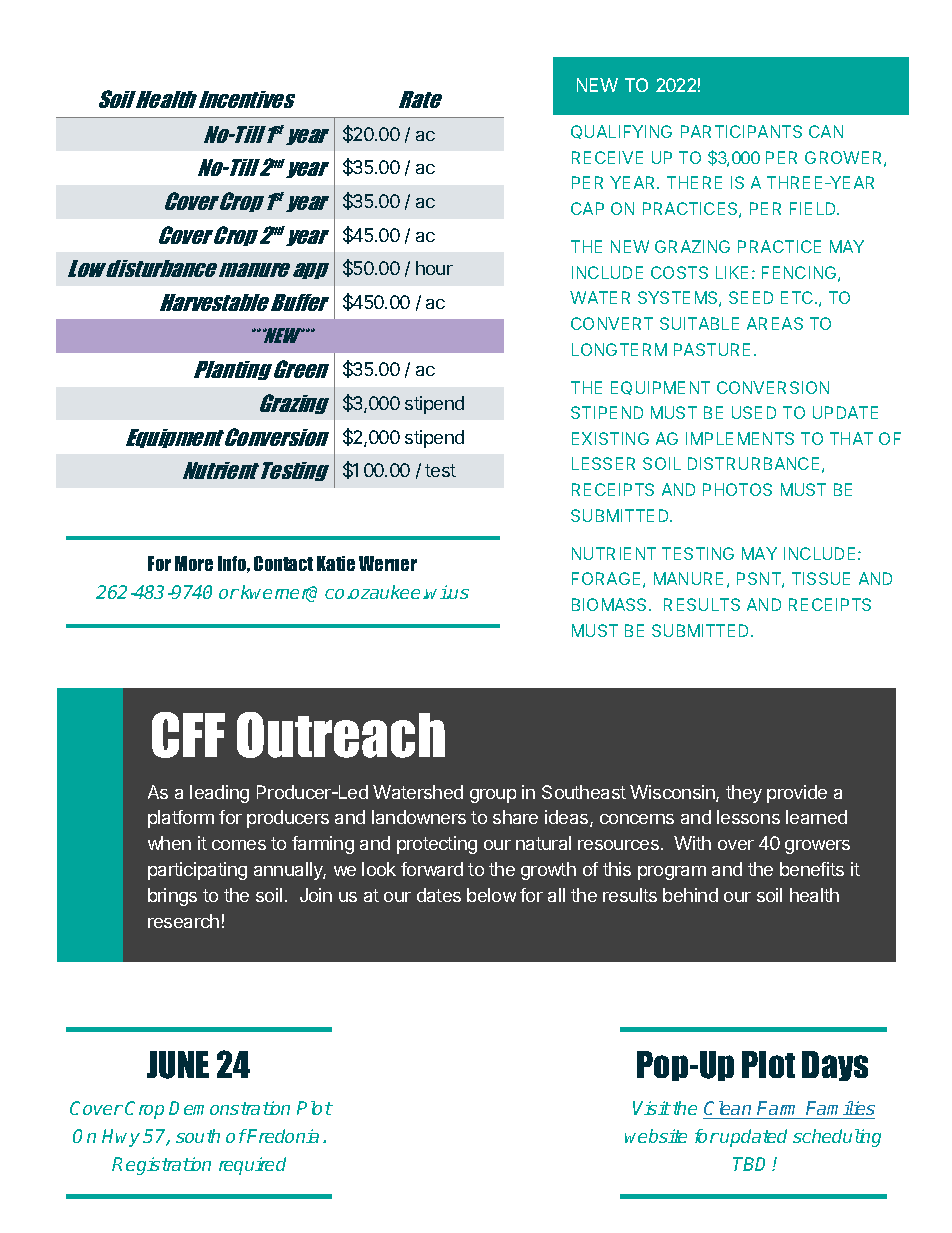  I want to click on required, so click(252, 1166).
